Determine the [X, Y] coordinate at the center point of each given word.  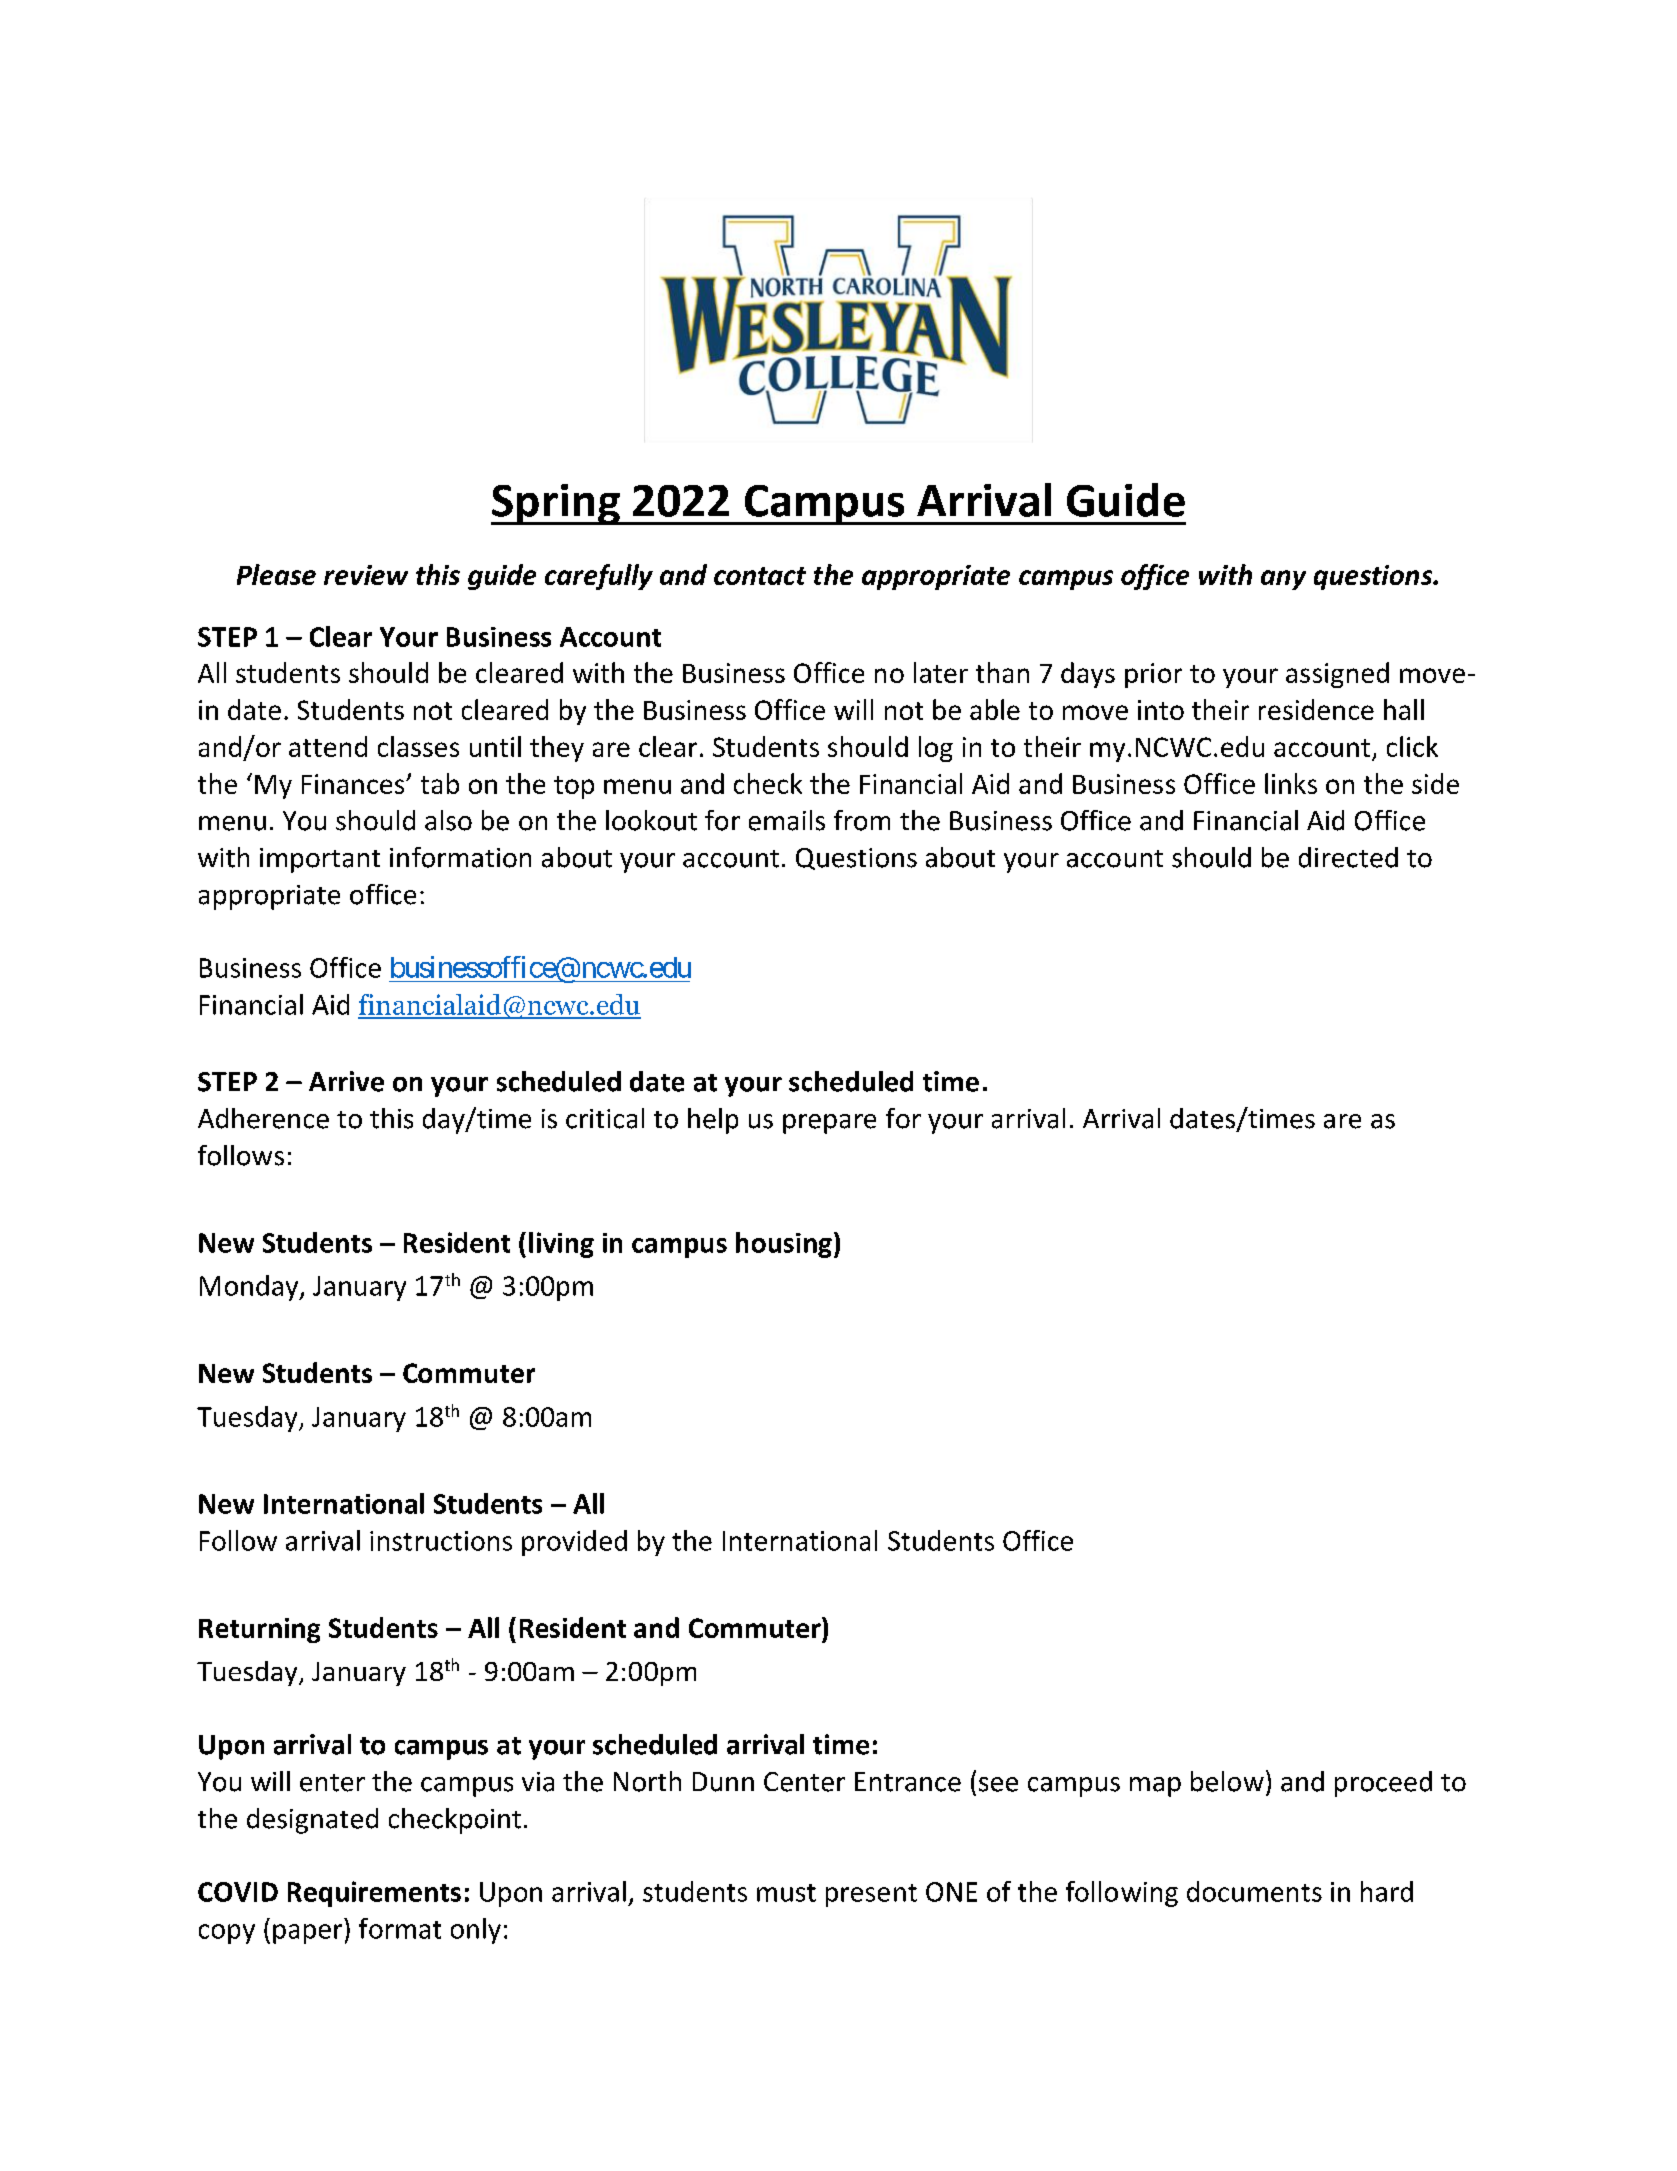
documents [1254, 1891]
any [1283, 580]
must [786, 1893]
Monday [250, 1288]
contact [760, 576]
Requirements [374, 1894]
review [366, 575]
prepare [829, 1124]
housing [784, 1245]
